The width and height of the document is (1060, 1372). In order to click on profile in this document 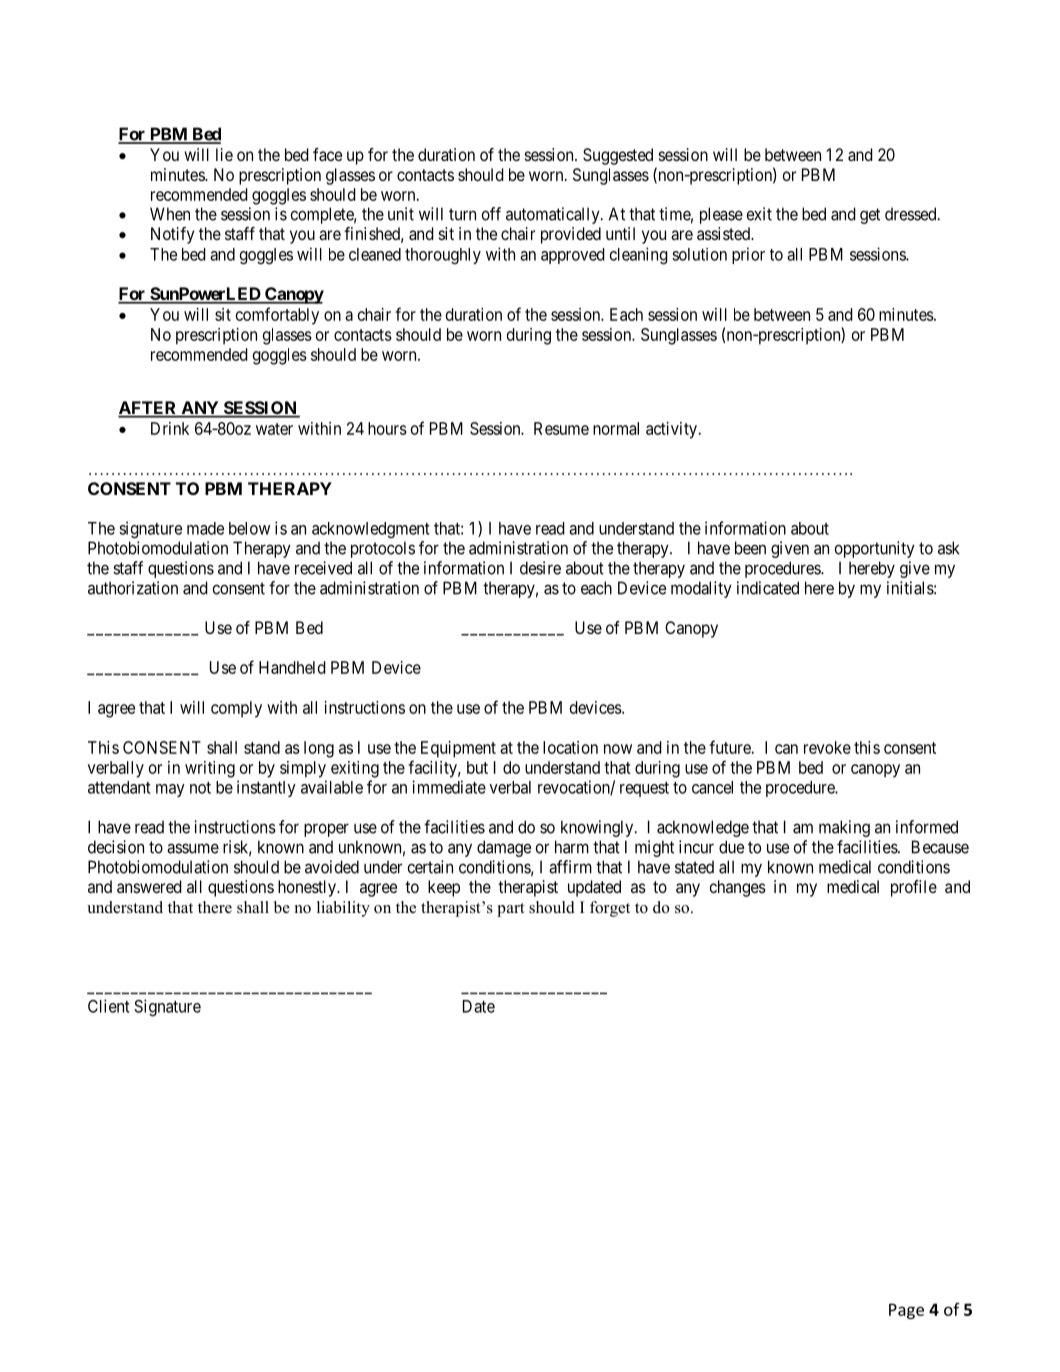, I will do `click(914, 888)`.
